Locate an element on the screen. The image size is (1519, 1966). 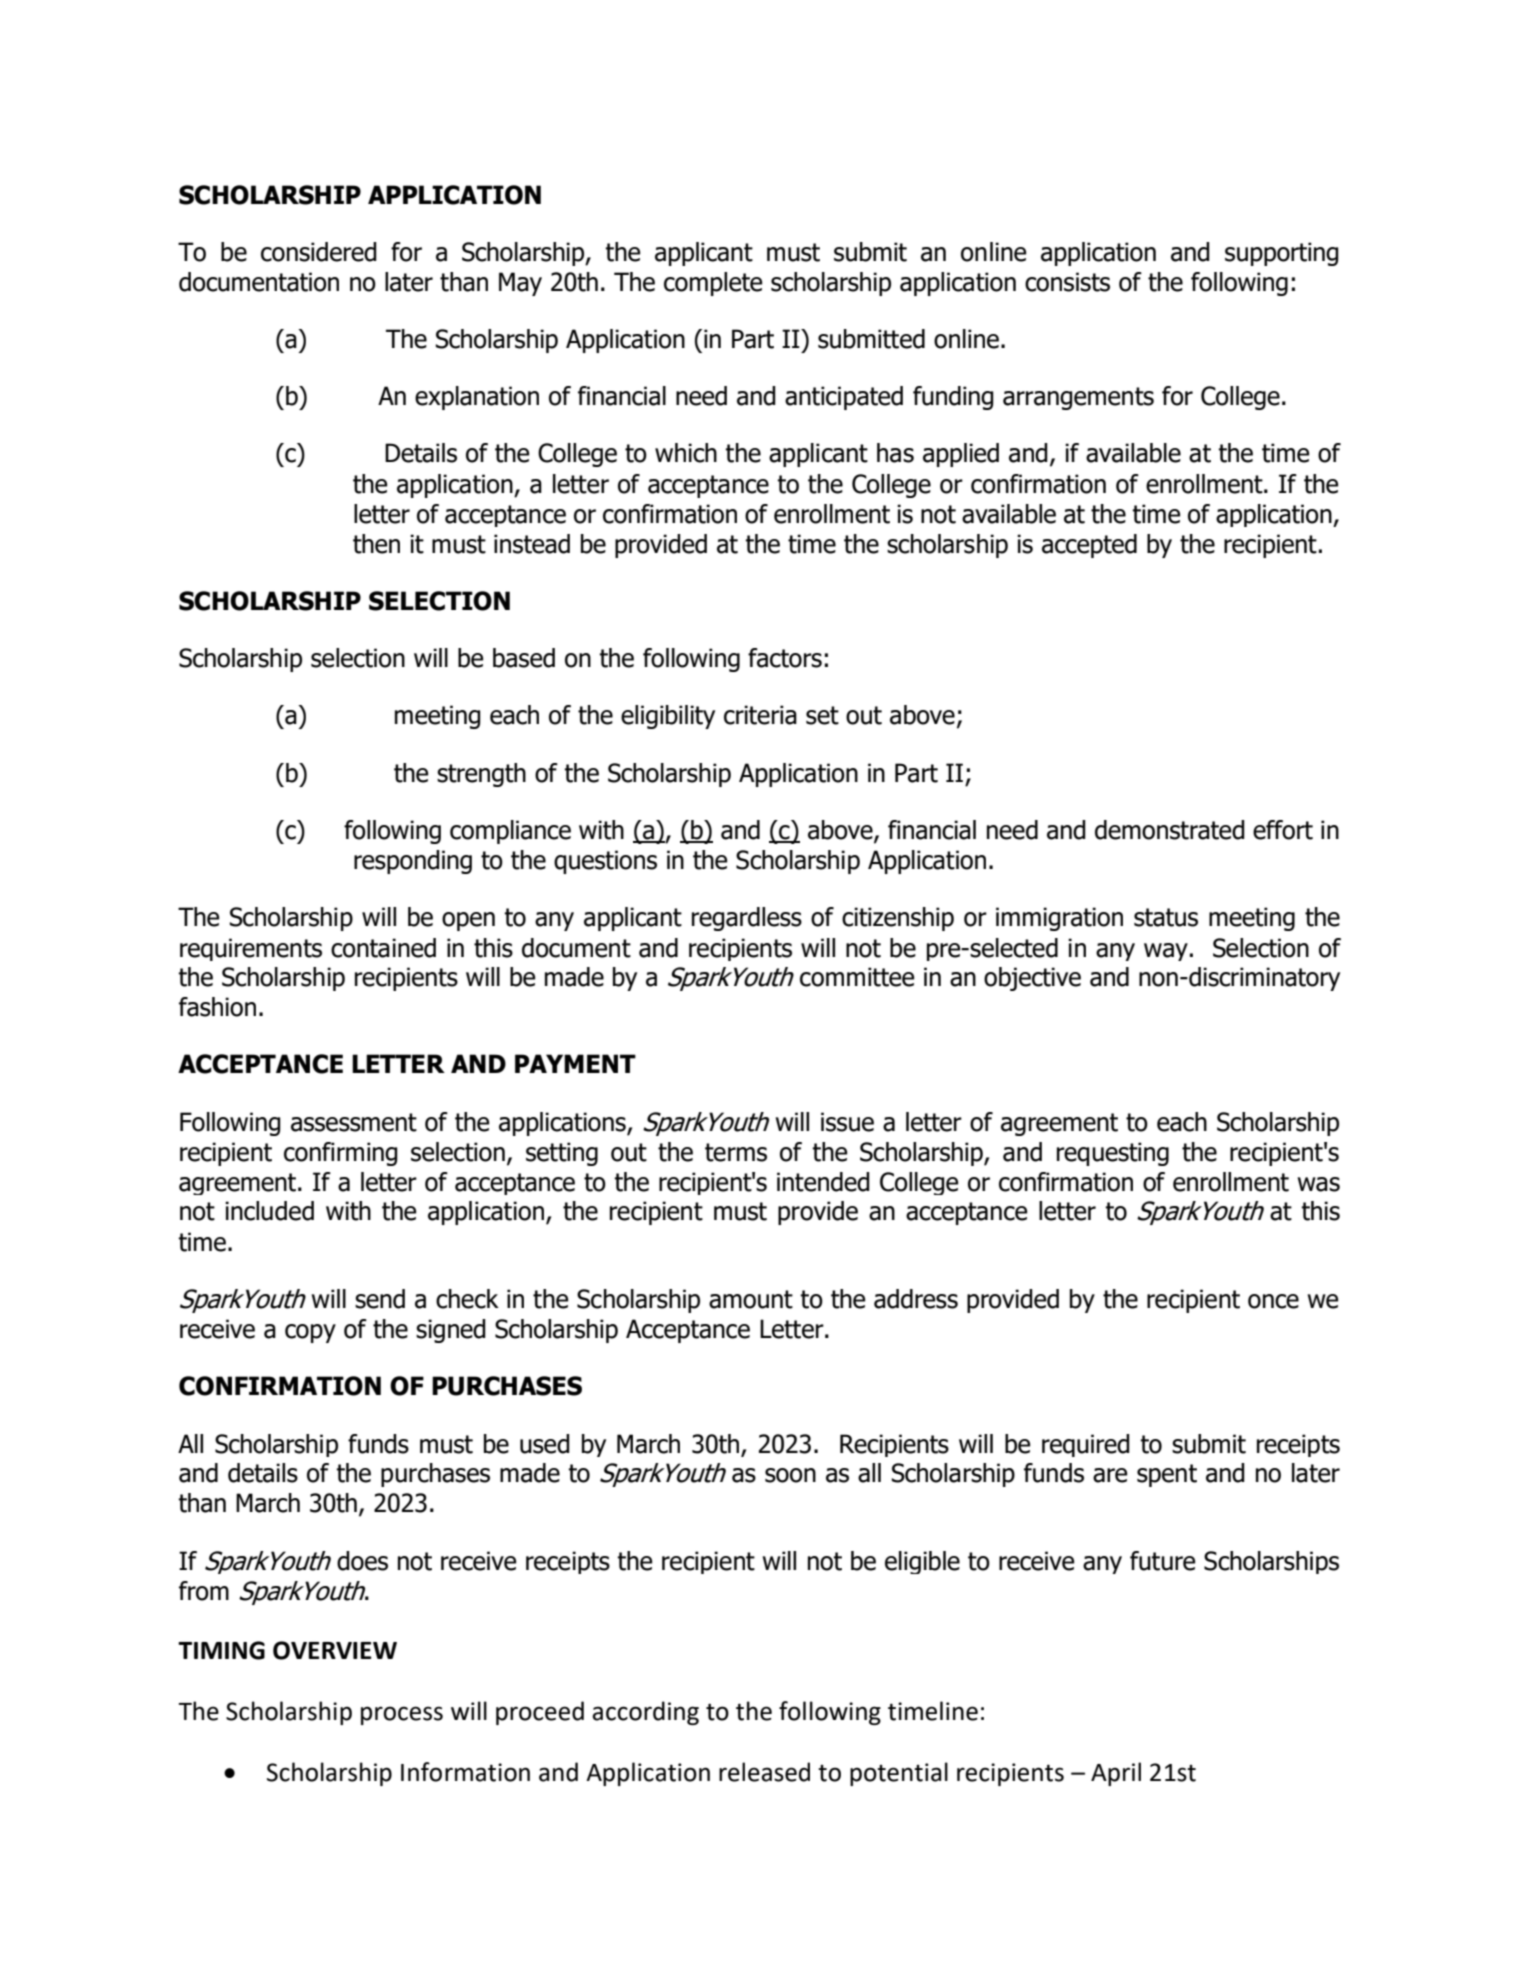
considered is located at coordinates (319, 252).
